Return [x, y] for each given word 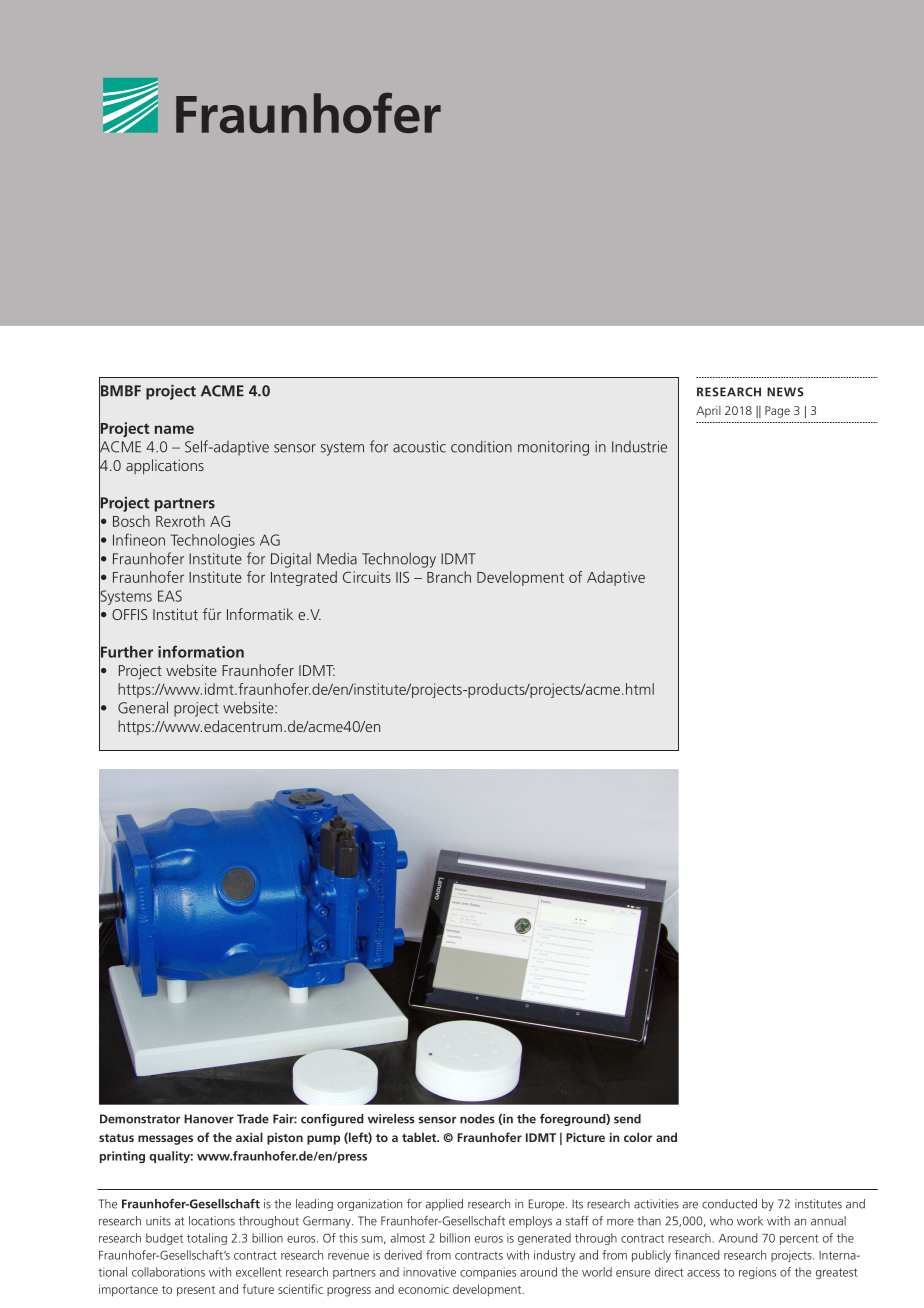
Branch [449, 577]
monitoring [553, 448]
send [627, 1119]
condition [481, 446]
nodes [477, 1119]
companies [488, 1273]
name [174, 429]
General [143, 707]
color [638, 1137]
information [201, 651]
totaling [207, 1239]
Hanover [209, 1119]
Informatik [260, 614]
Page [777, 412]
